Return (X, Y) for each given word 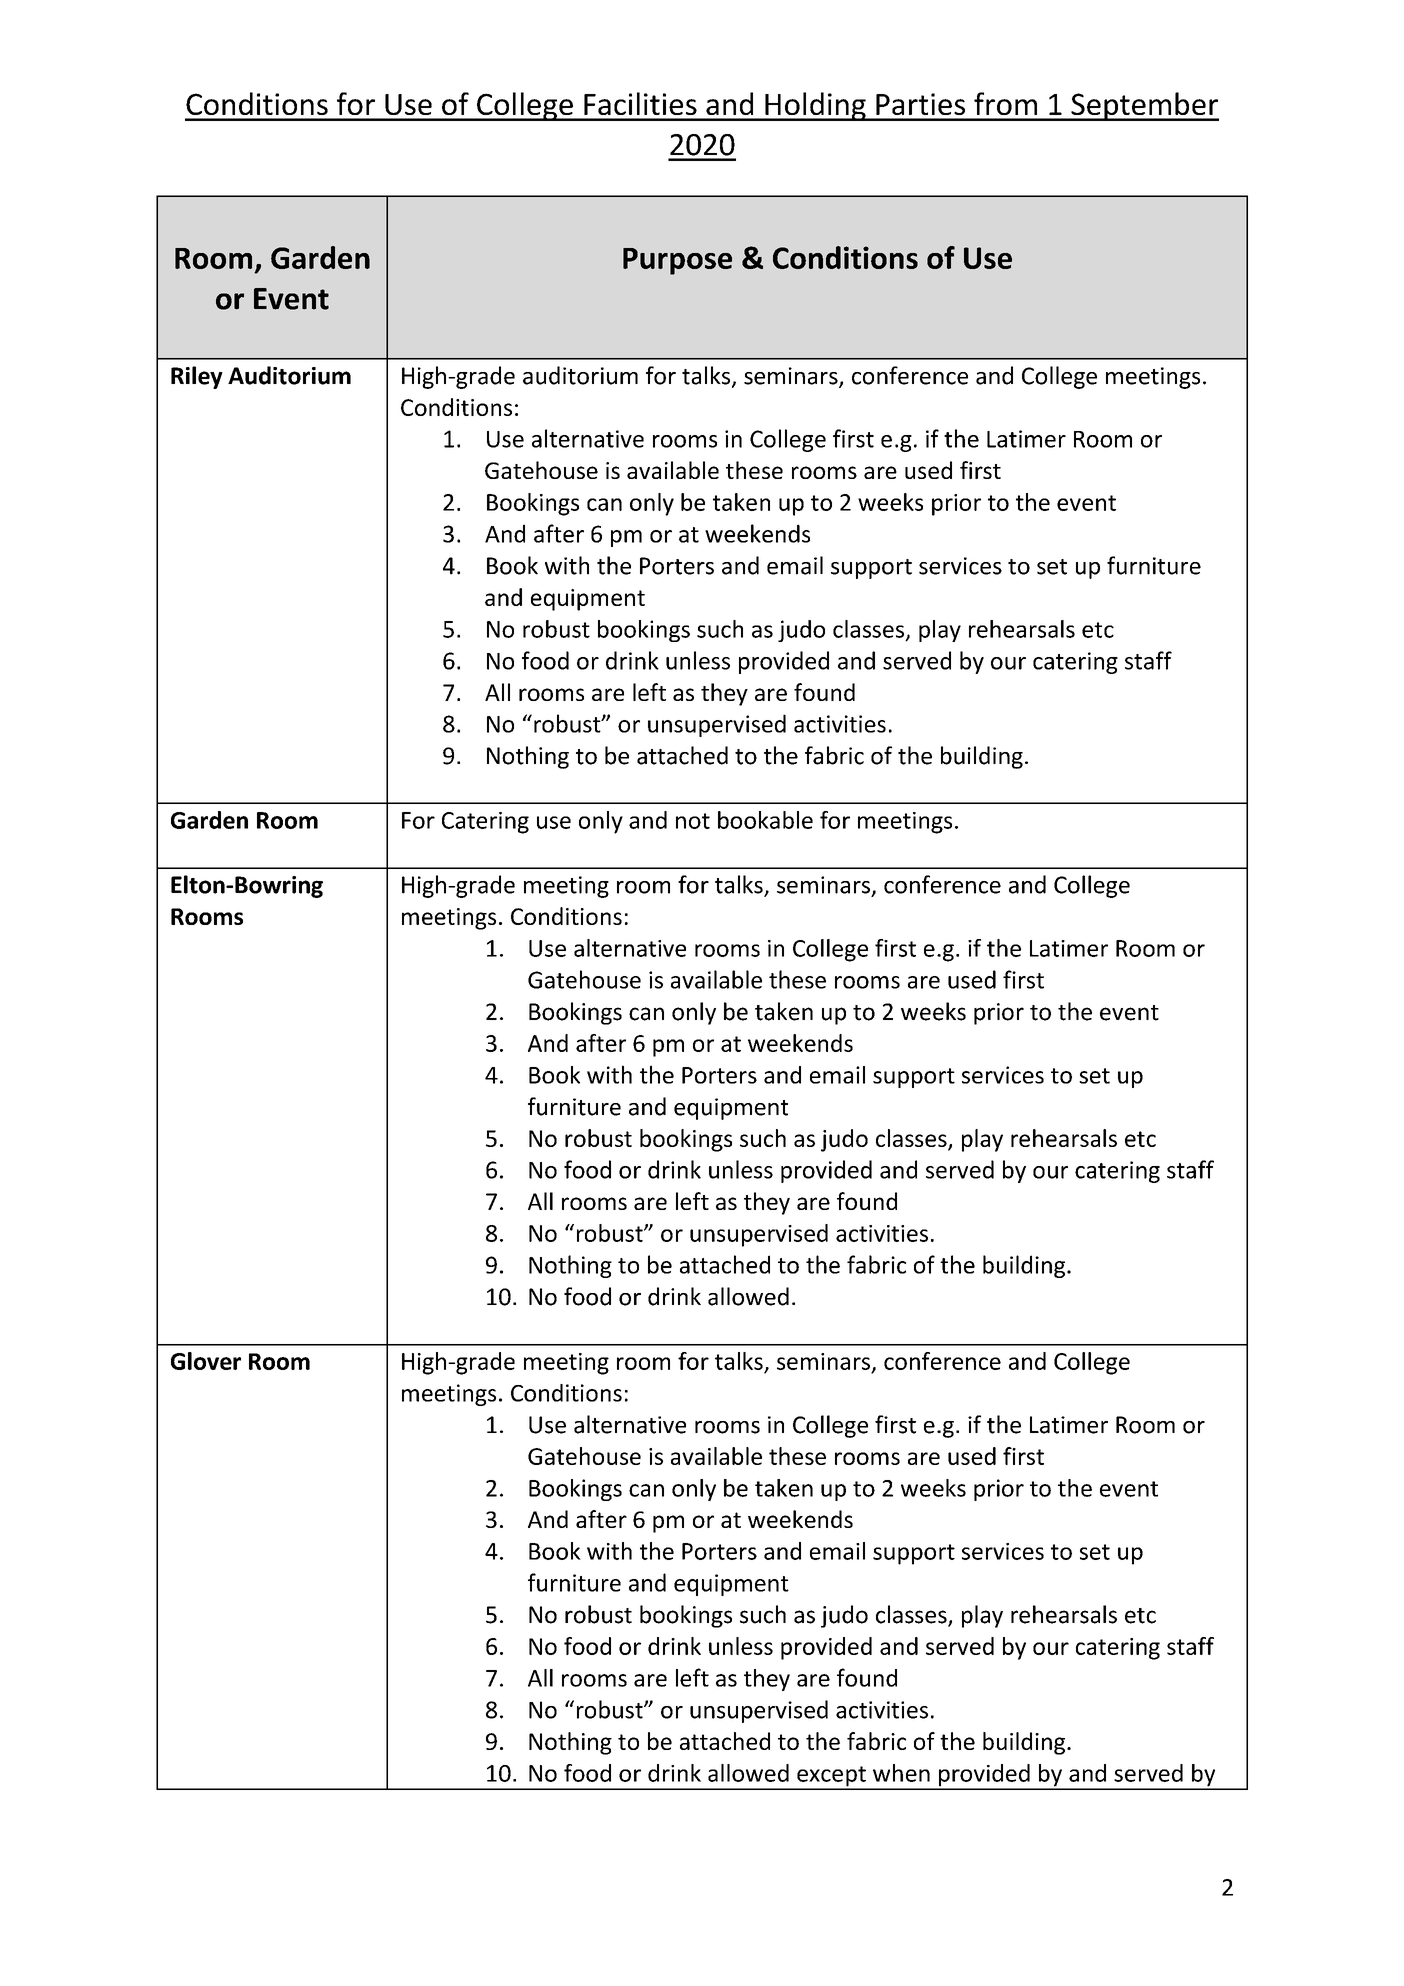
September (1144, 106)
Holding (815, 106)
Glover (206, 1361)
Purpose (677, 261)
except (831, 1777)
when (901, 1773)
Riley (197, 377)
